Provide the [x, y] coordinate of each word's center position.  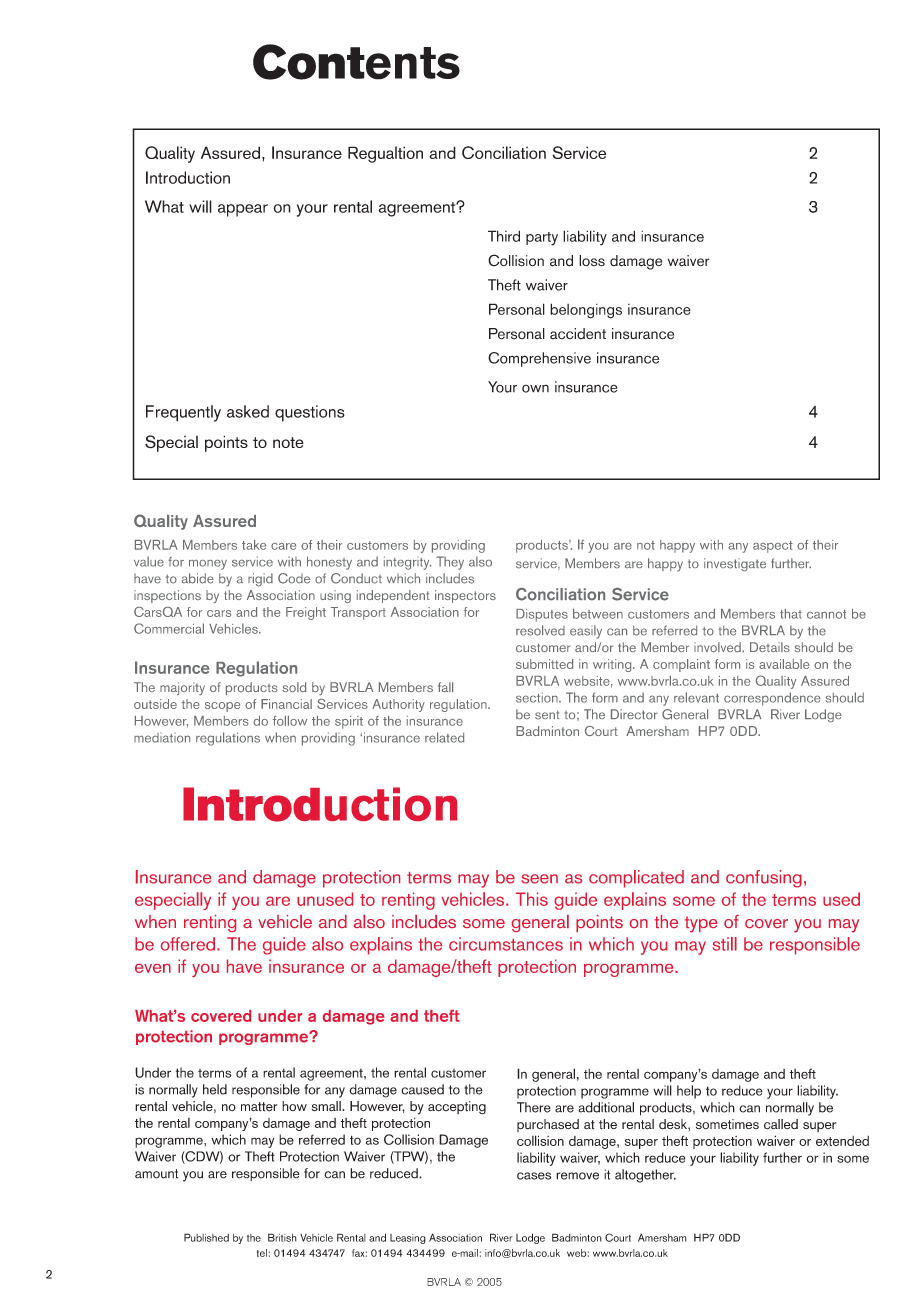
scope [222, 707]
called [781, 1124]
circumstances [506, 944]
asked [248, 411]
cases [534, 1176]
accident [578, 334]
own [535, 388]
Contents [356, 62]
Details [770, 647]
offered [188, 944]
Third [504, 236]
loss [592, 261]
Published [206, 1237]
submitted [544, 664]
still [725, 944]
